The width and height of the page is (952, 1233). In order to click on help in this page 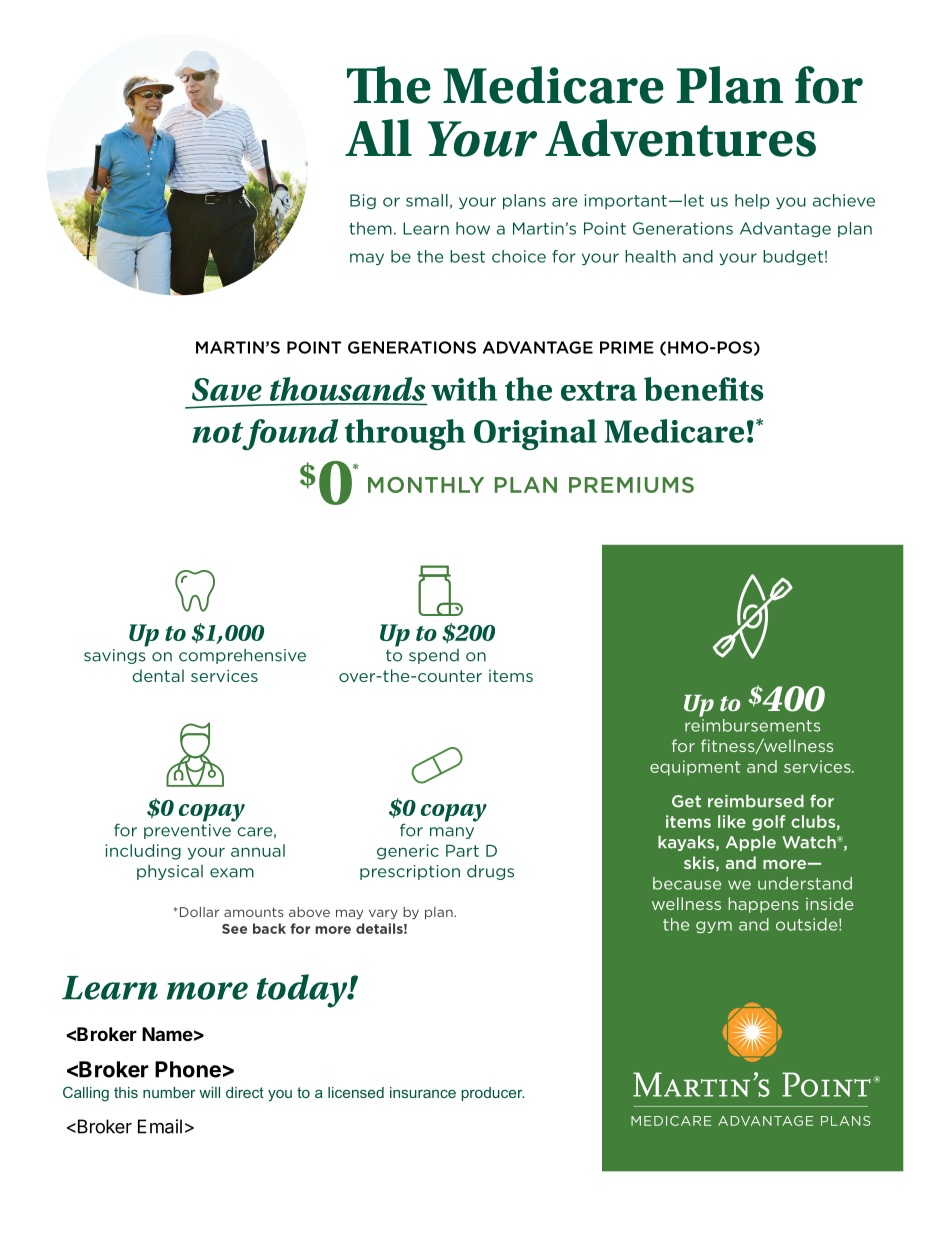, I will do `click(752, 201)`.
